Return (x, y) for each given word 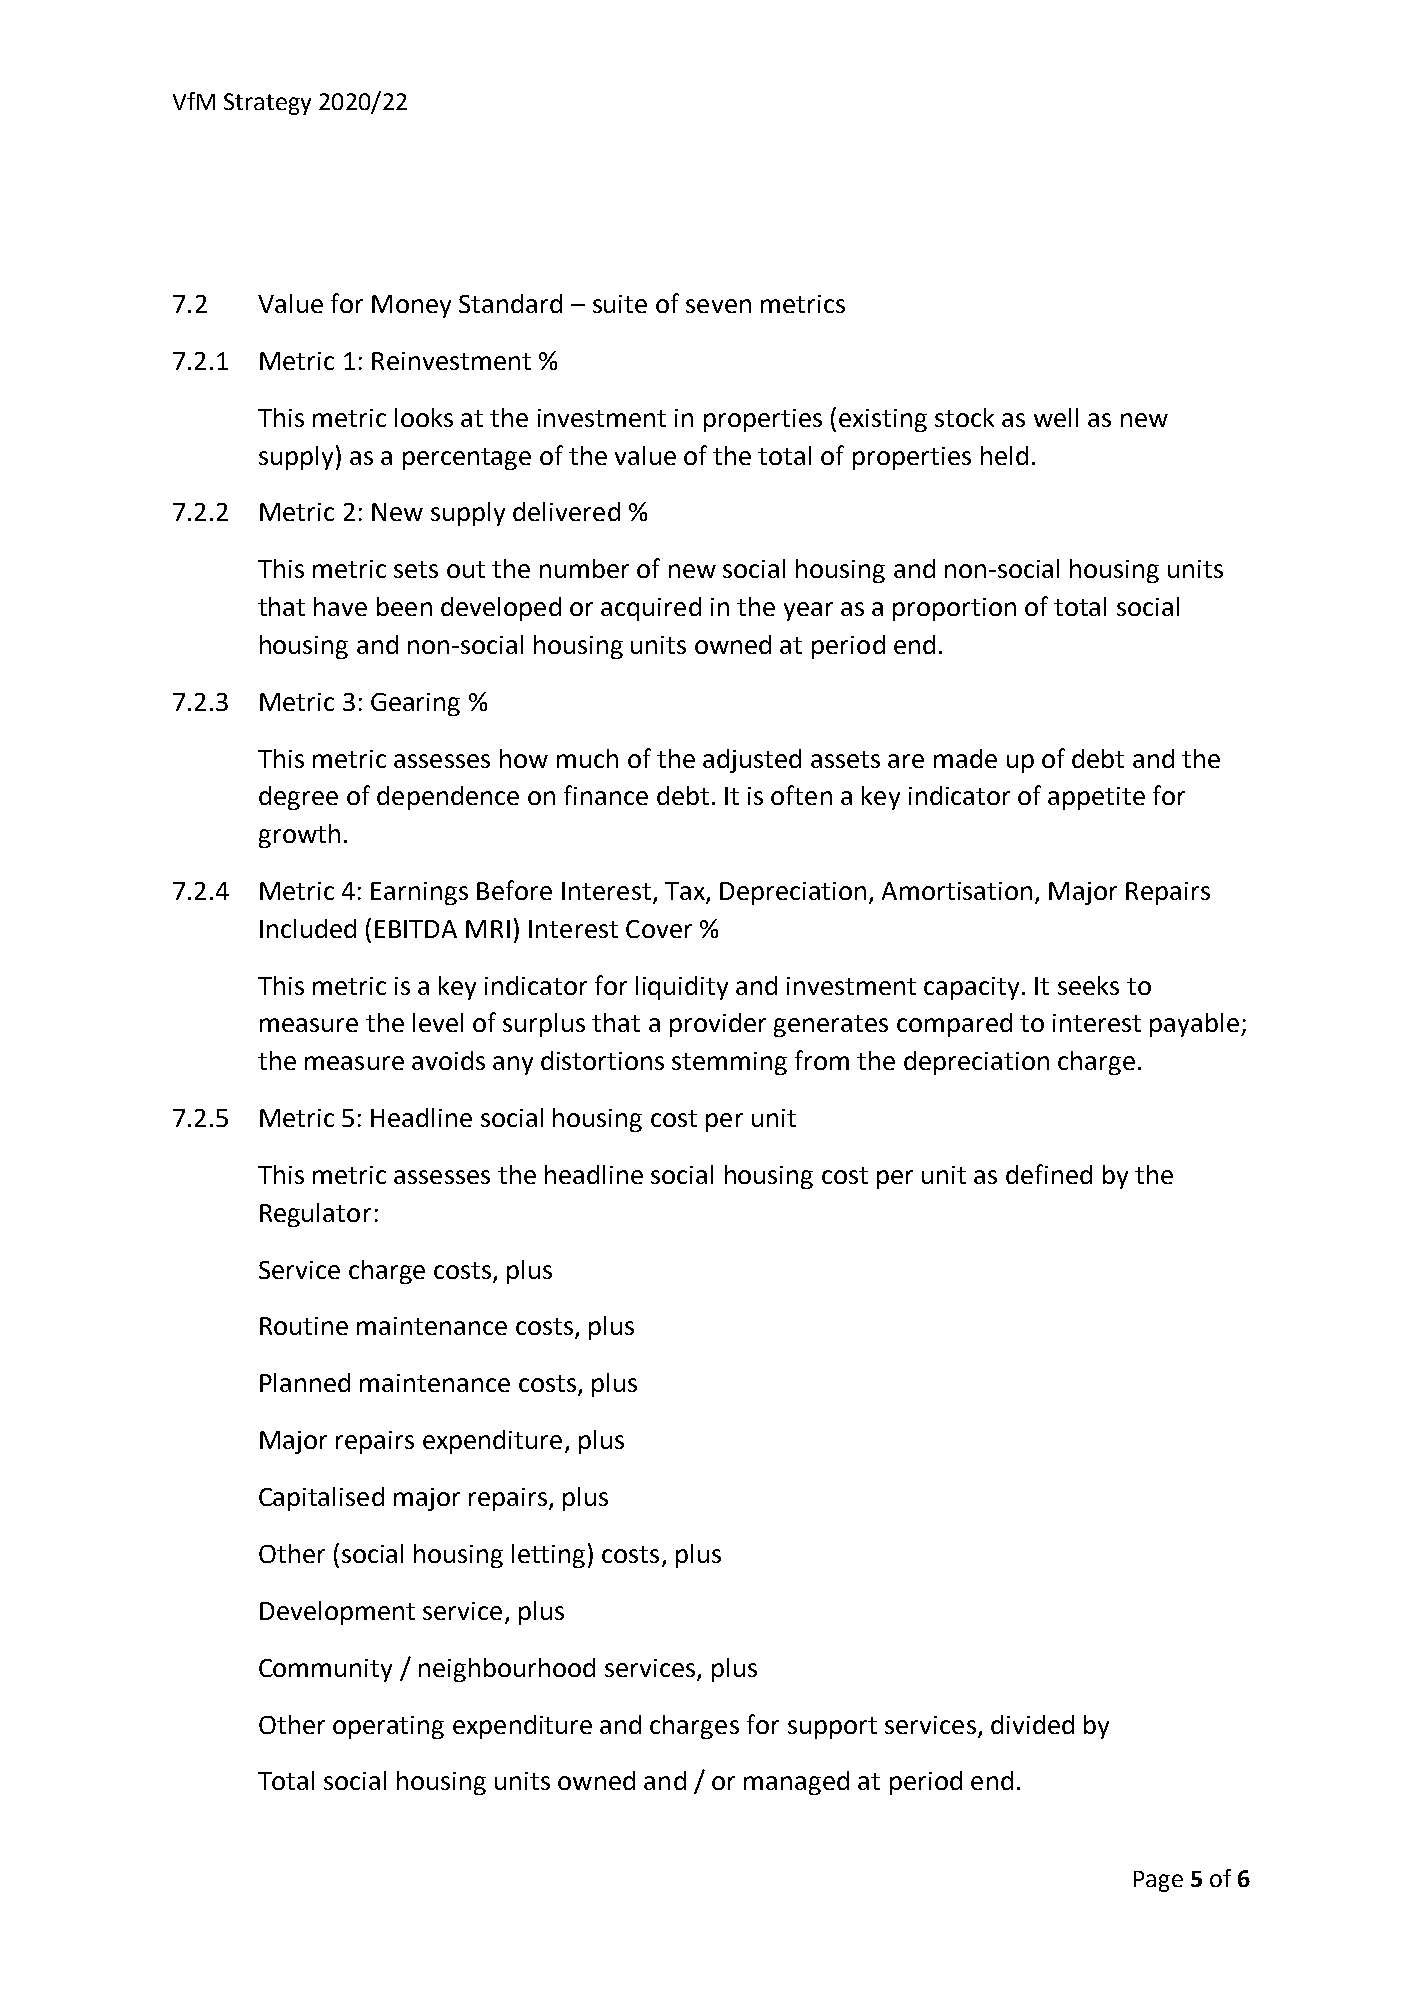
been (404, 606)
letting (548, 1556)
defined (1049, 1174)
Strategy (267, 104)
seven (718, 306)
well (1056, 417)
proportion (954, 609)
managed (796, 1783)
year (808, 611)
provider (718, 1025)
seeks (1088, 985)
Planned (305, 1382)
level (438, 1022)
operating (388, 1727)
